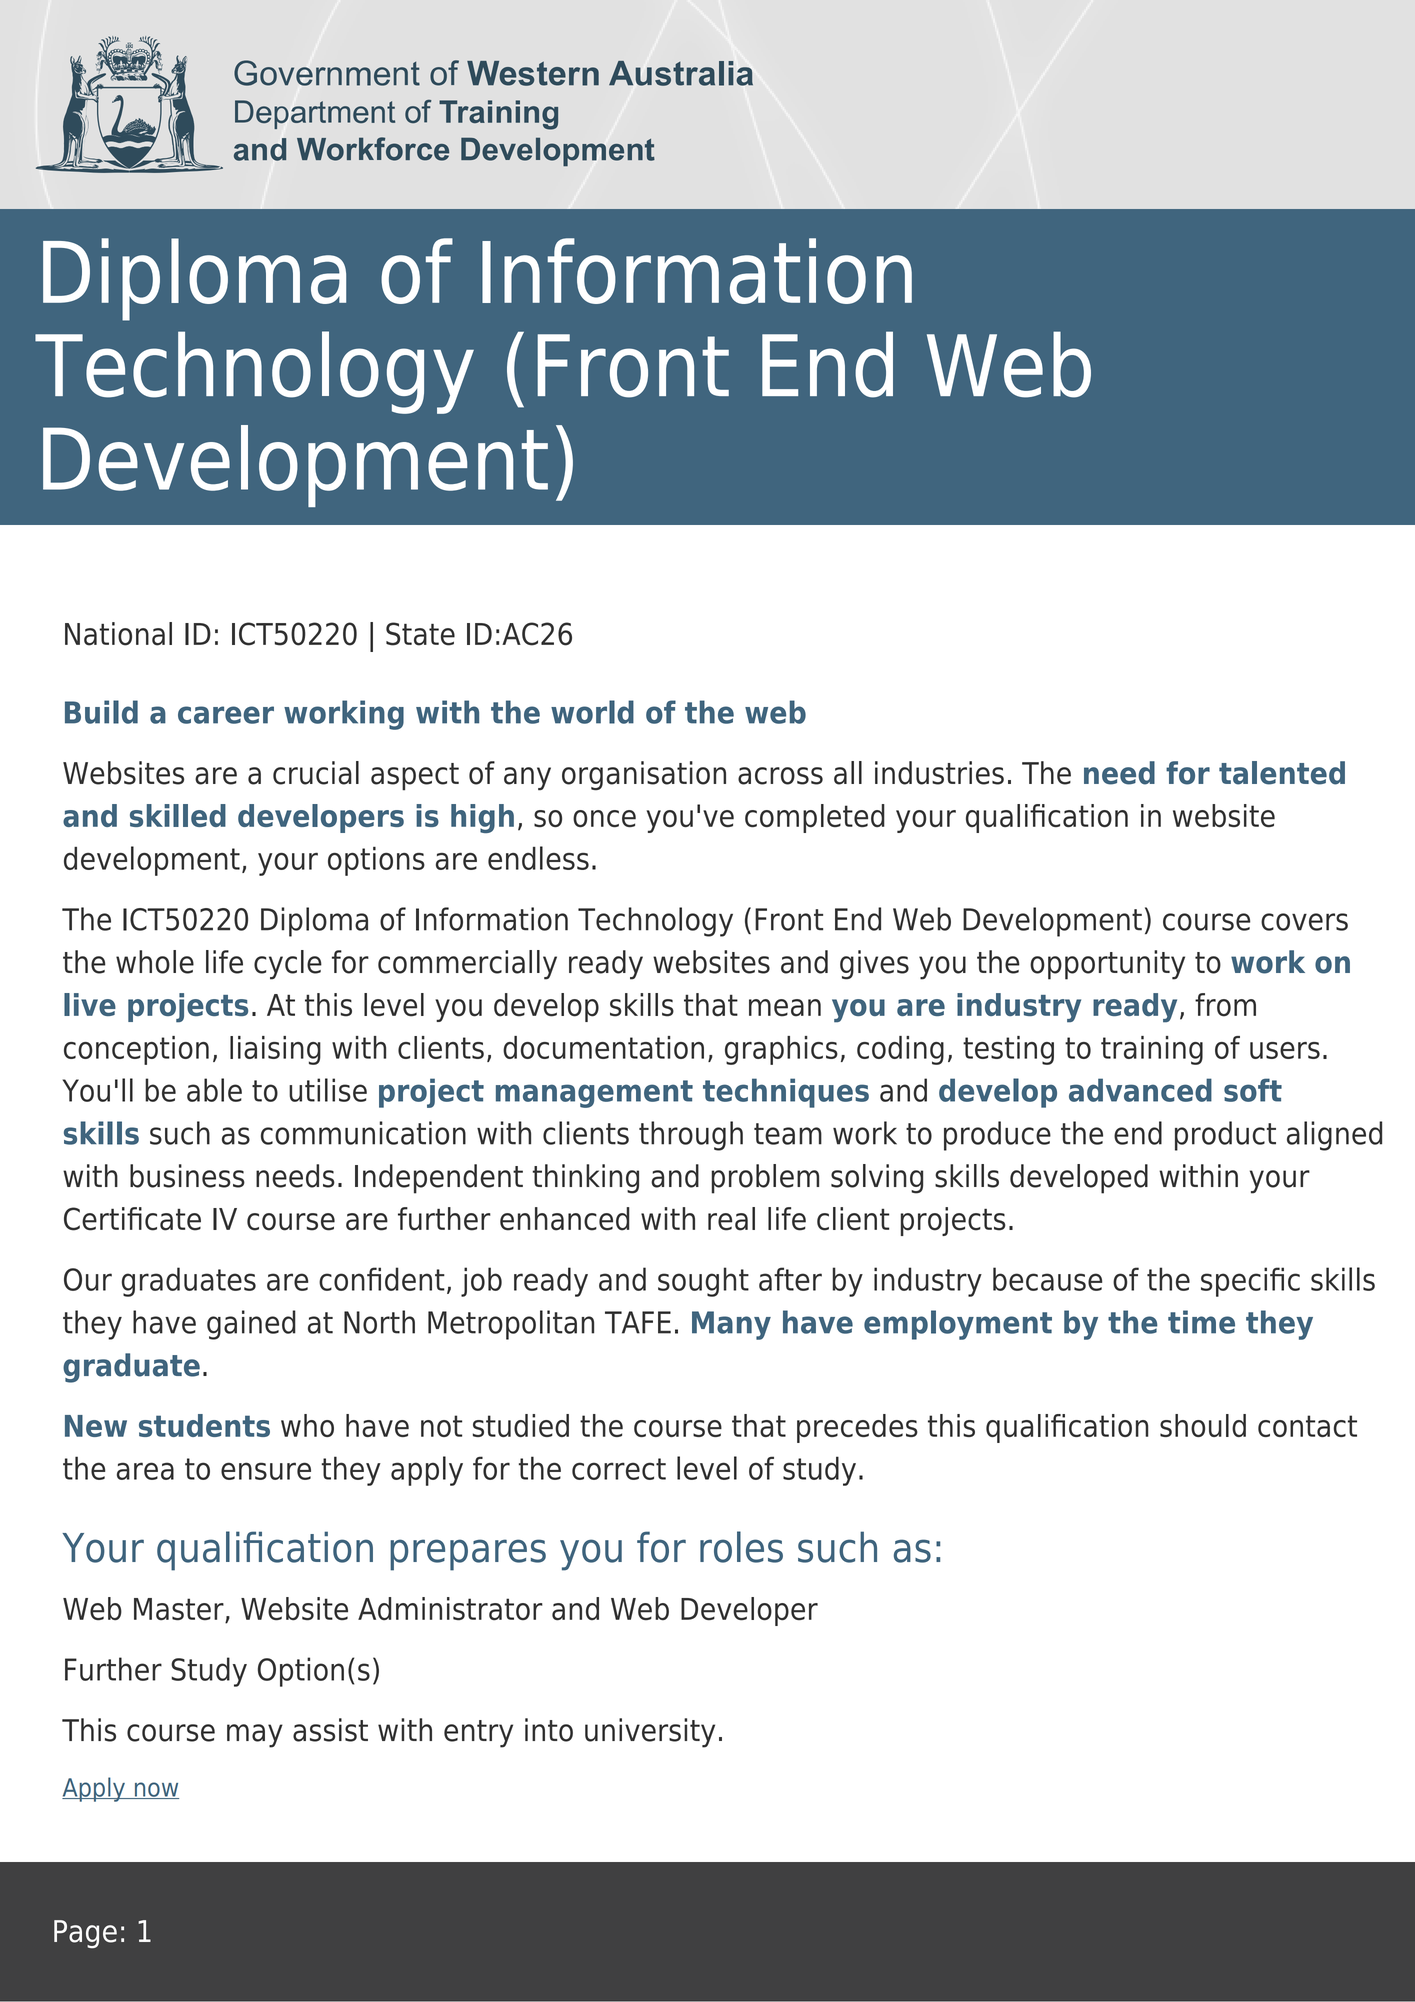 This screenshot has height=2002, width=1415. Describe the element at coordinates (1201, 1322) in the screenshot. I see `time` at that location.
